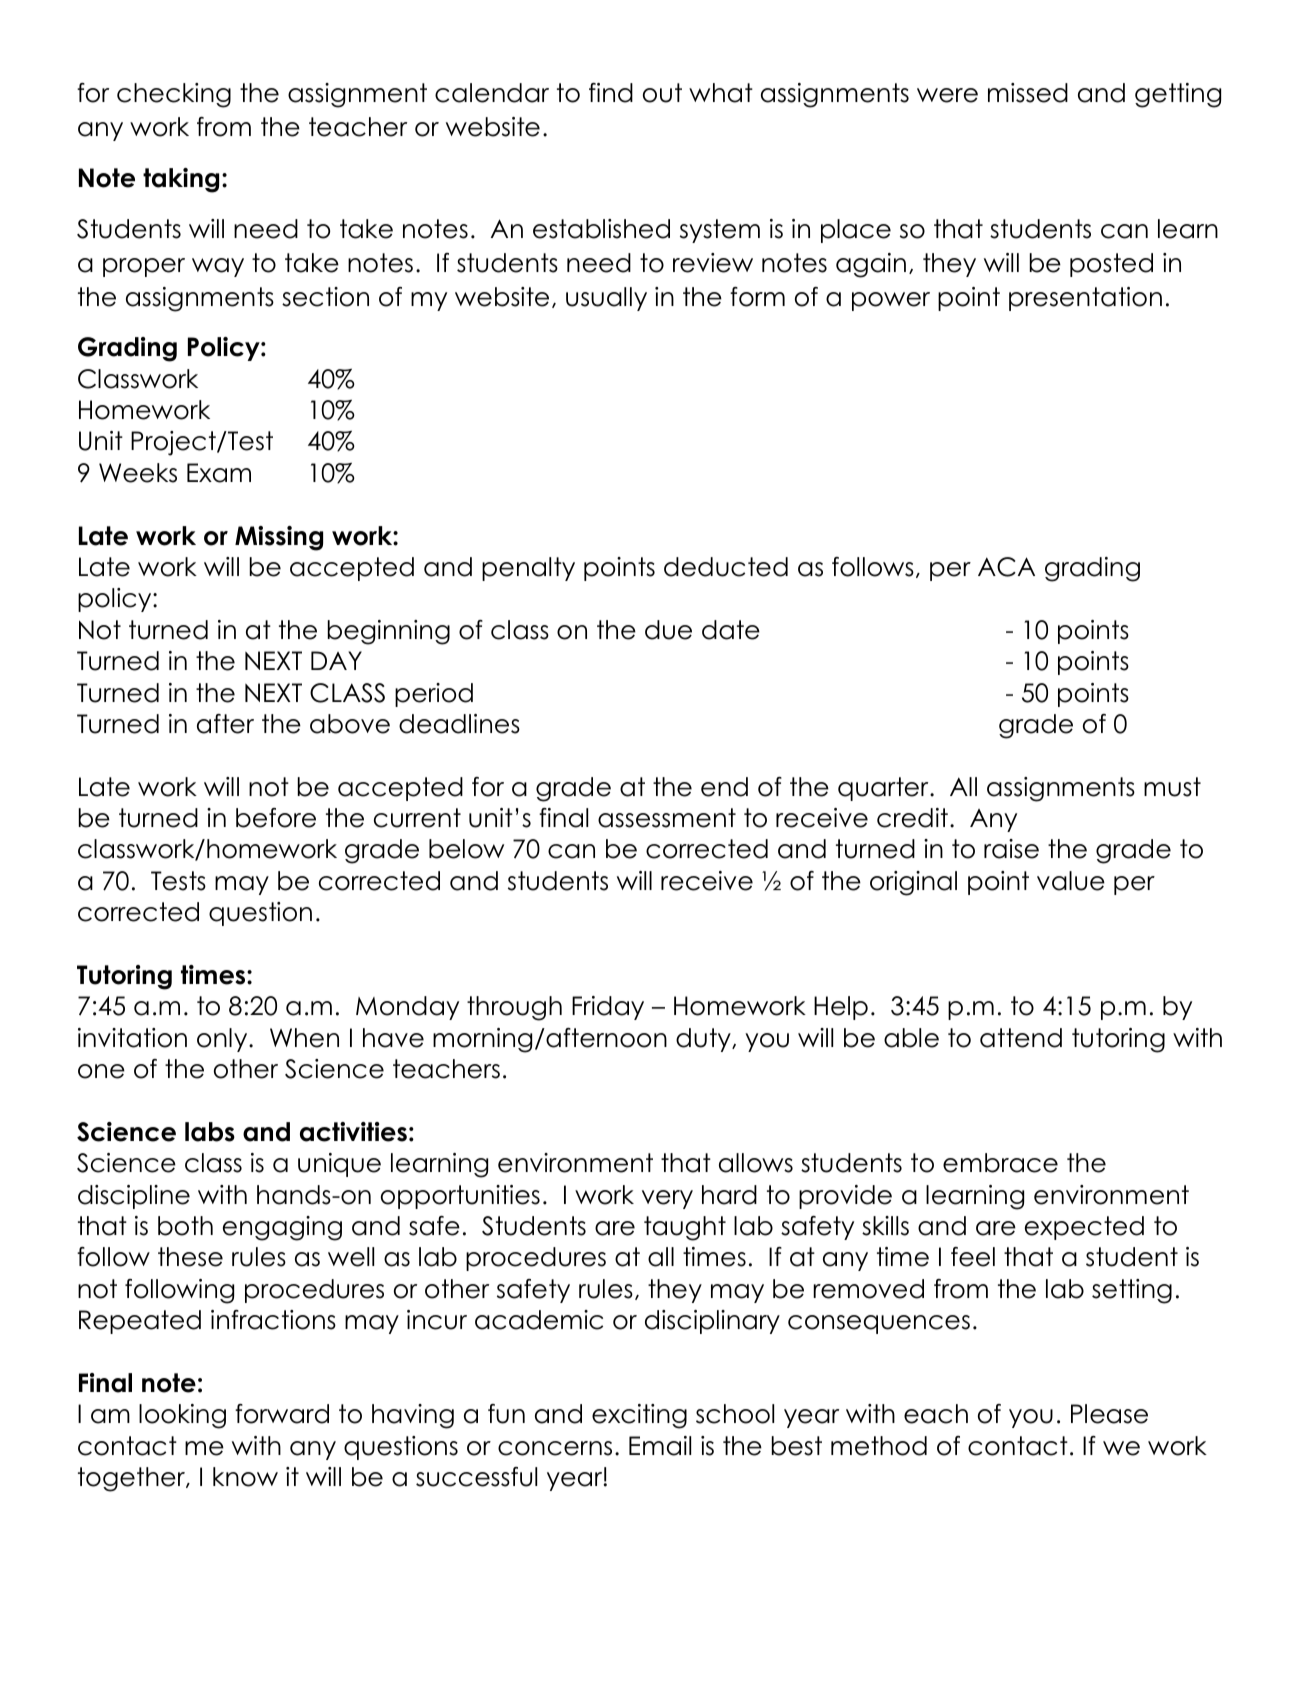  I want to click on raise, so click(1011, 849).
